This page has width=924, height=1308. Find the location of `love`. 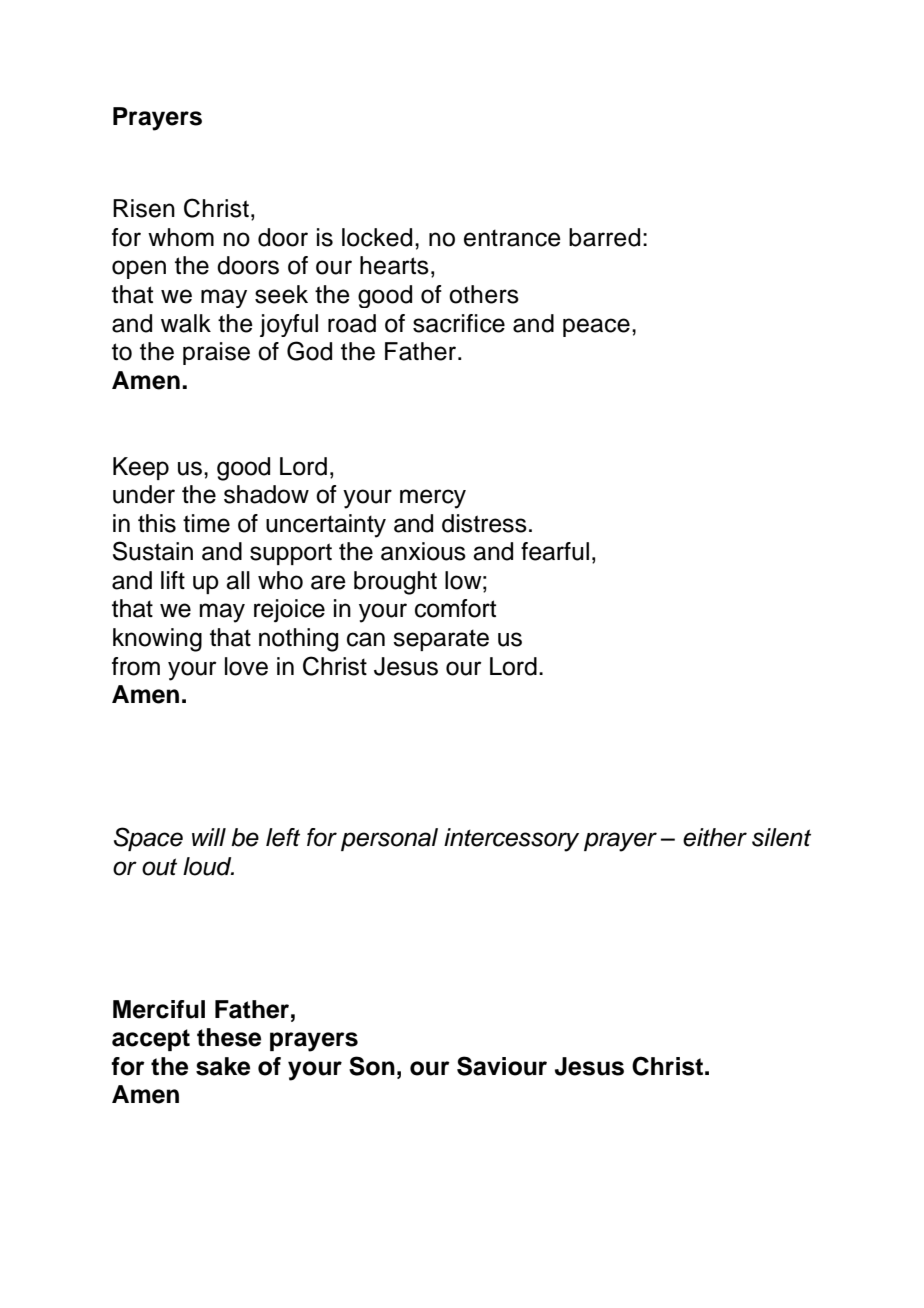

love is located at coordinates (246, 666).
